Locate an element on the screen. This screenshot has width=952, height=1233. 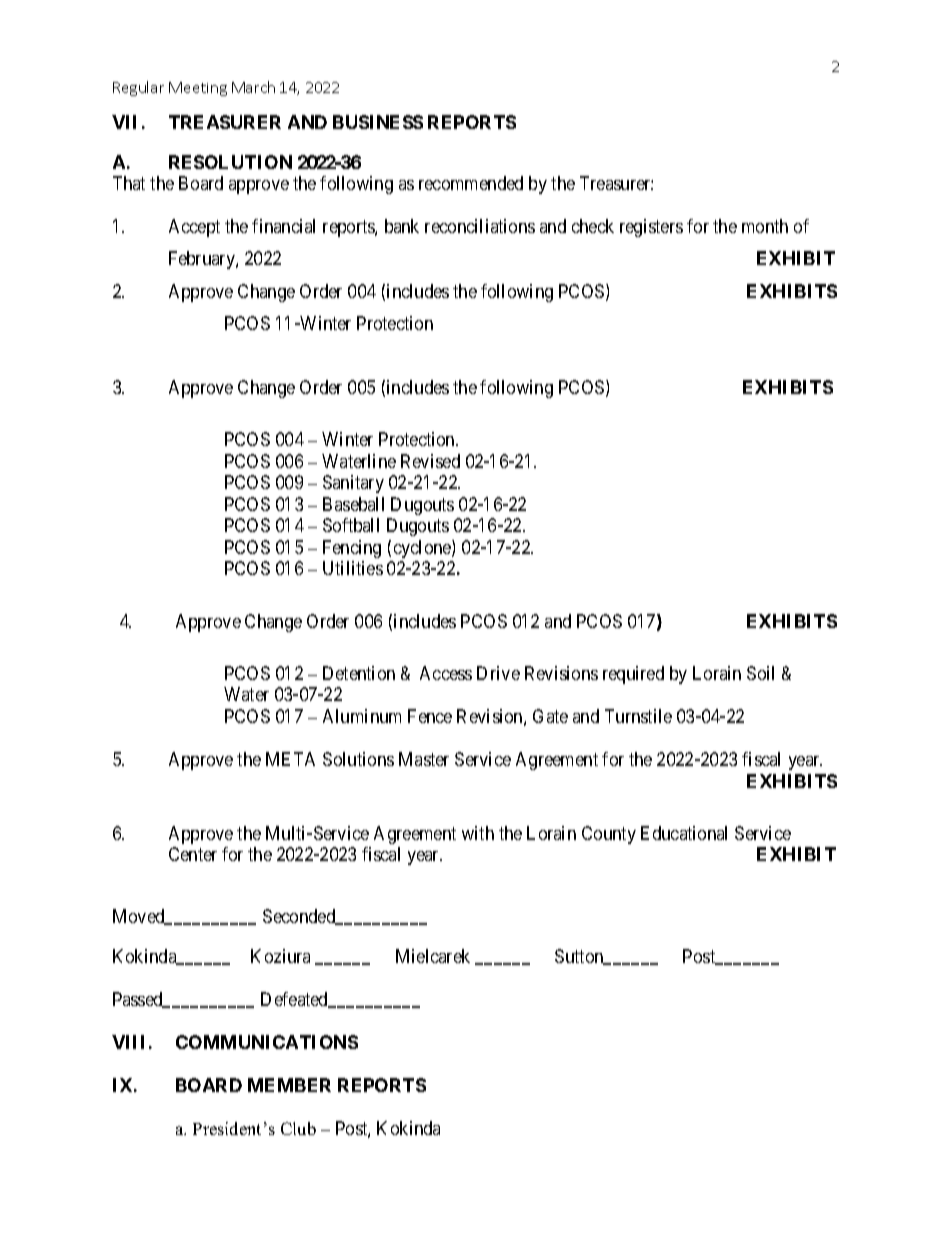
Meeting is located at coordinates (198, 89).
